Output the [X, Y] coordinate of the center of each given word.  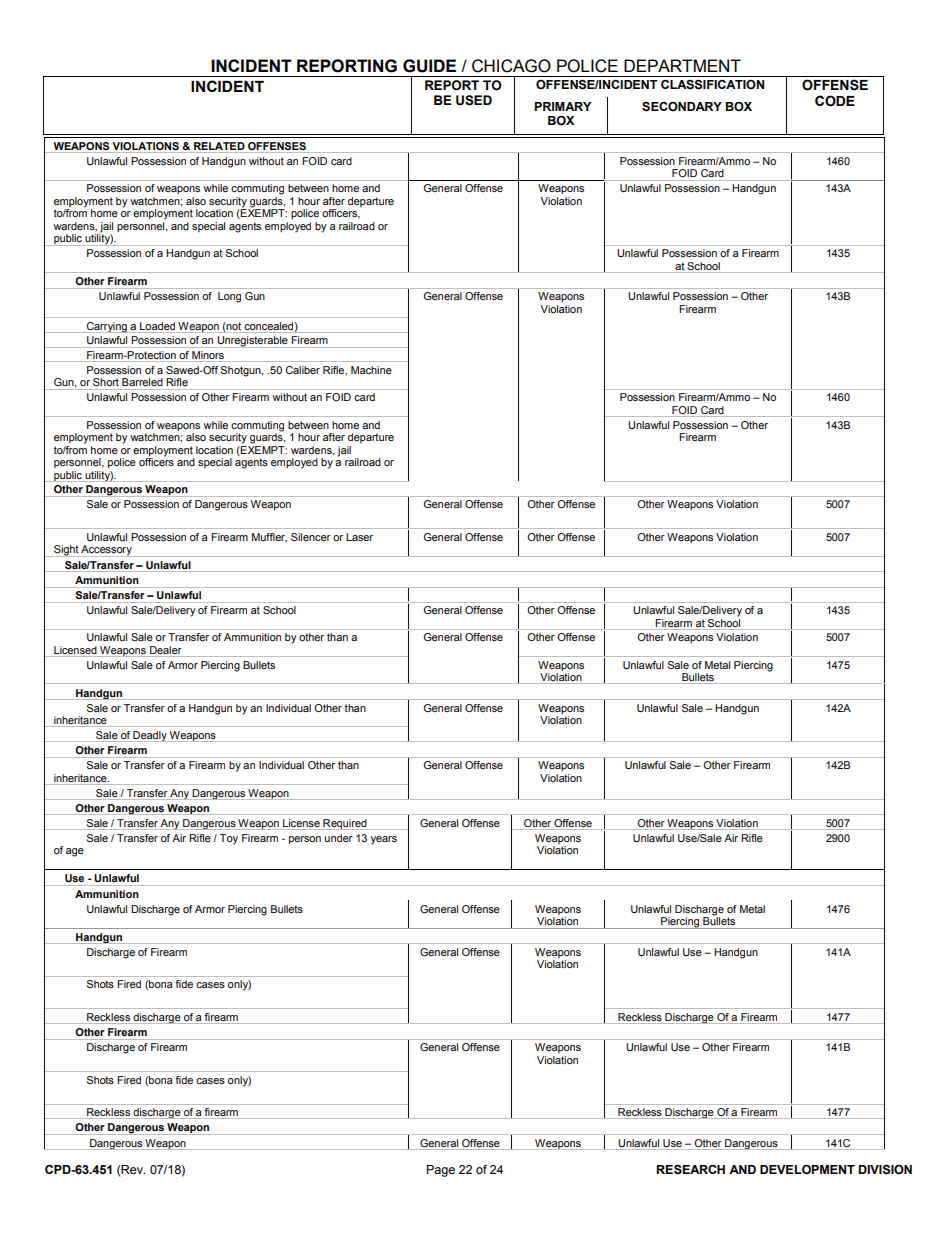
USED [474, 100]
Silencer [311, 537]
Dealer [166, 650]
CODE [835, 101]
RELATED [219, 146]
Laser [359, 537]
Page [441, 1171]
